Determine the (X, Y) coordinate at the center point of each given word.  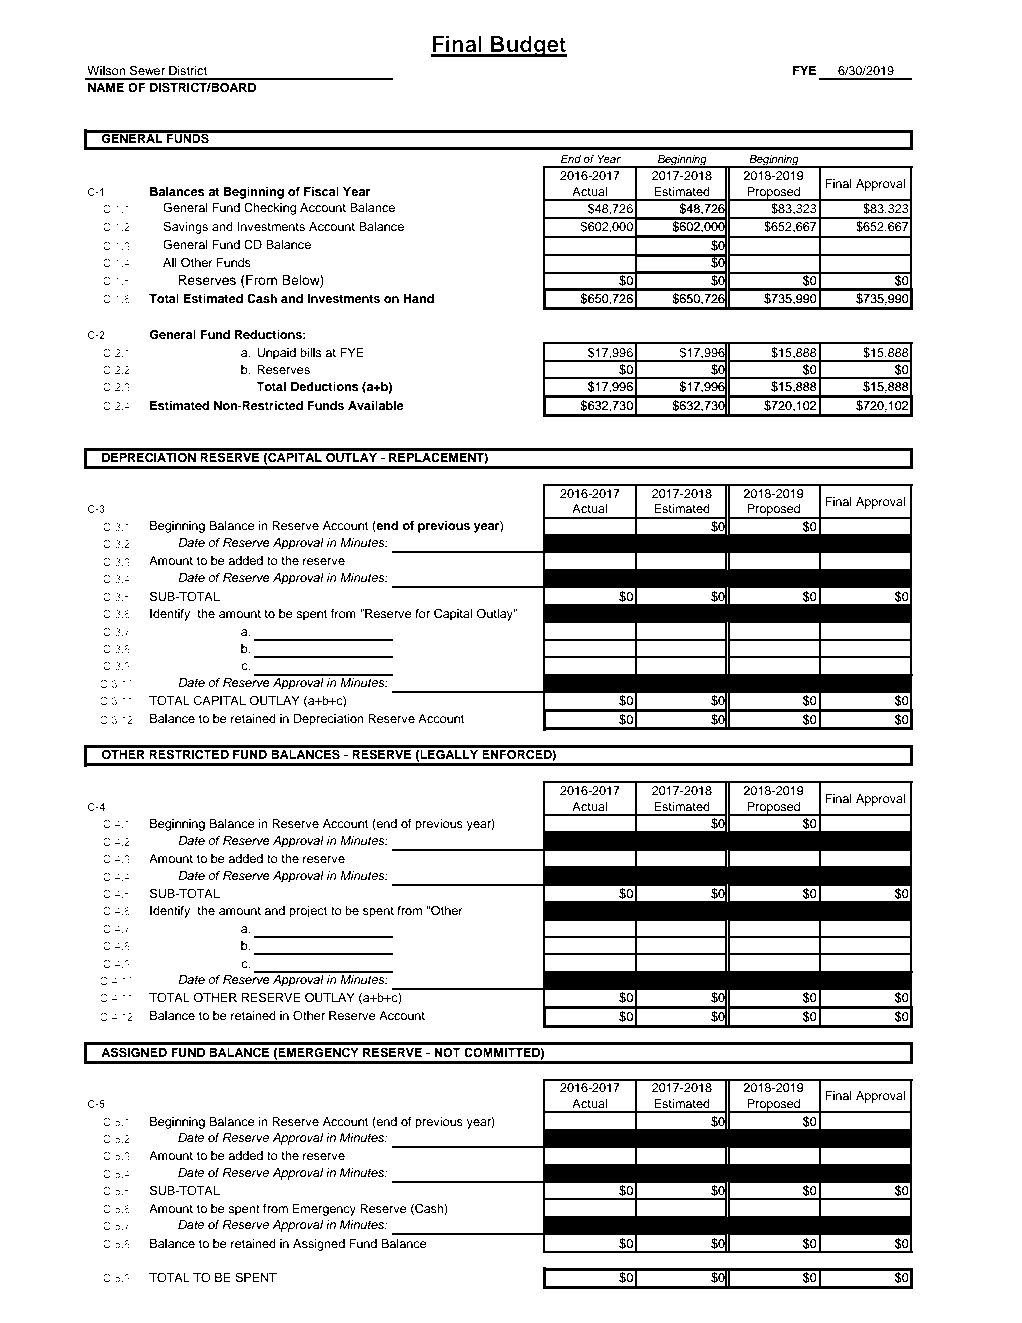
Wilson (106, 70)
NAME (106, 87)
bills (311, 352)
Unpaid (276, 354)
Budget (528, 46)
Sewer (147, 70)
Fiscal (321, 191)
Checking (270, 208)
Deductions (325, 386)
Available (376, 405)
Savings (185, 227)
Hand (418, 298)
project (308, 912)
